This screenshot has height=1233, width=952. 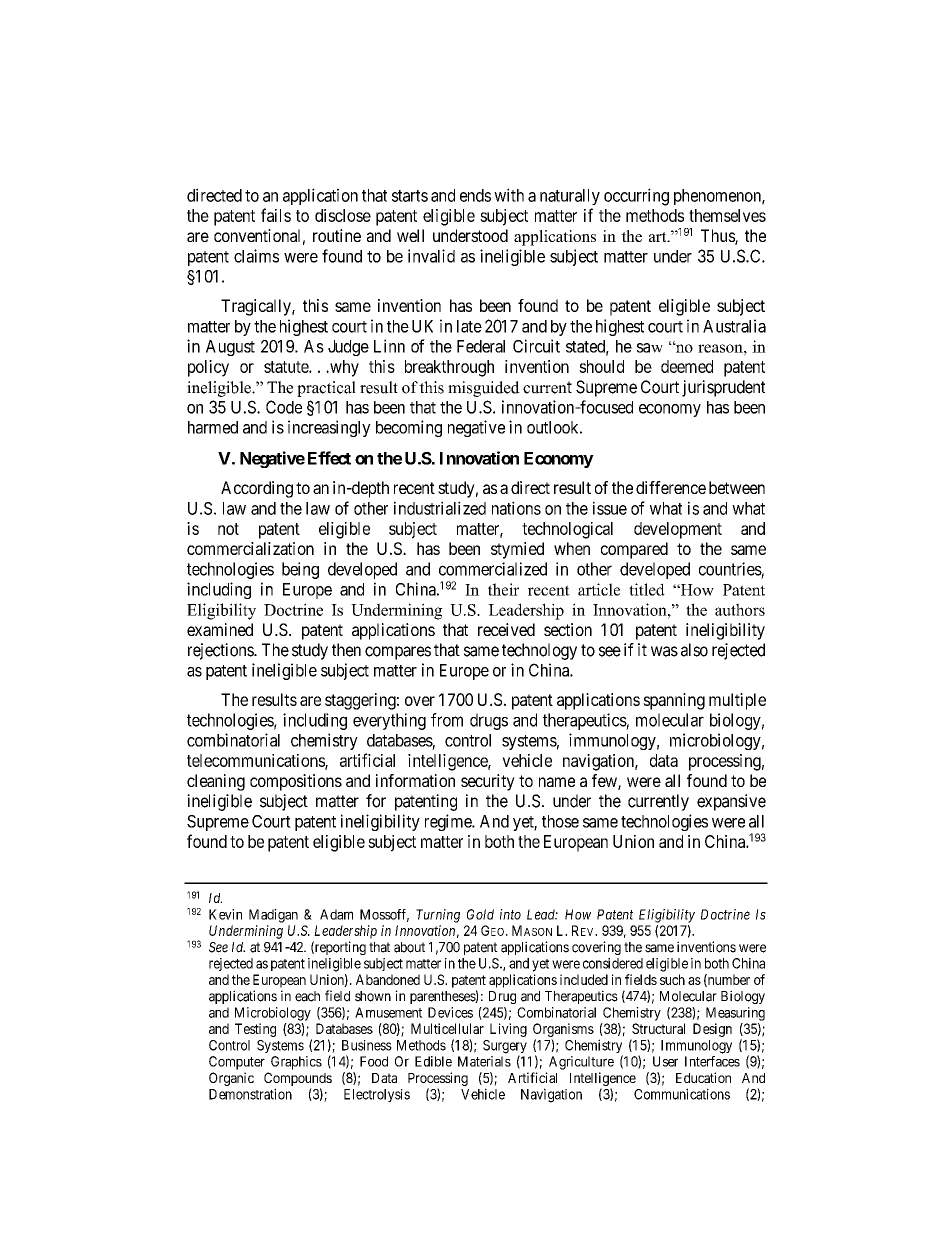 What do you see at coordinates (664, 651) in the screenshot?
I see `was` at bounding box center [664, 651].
